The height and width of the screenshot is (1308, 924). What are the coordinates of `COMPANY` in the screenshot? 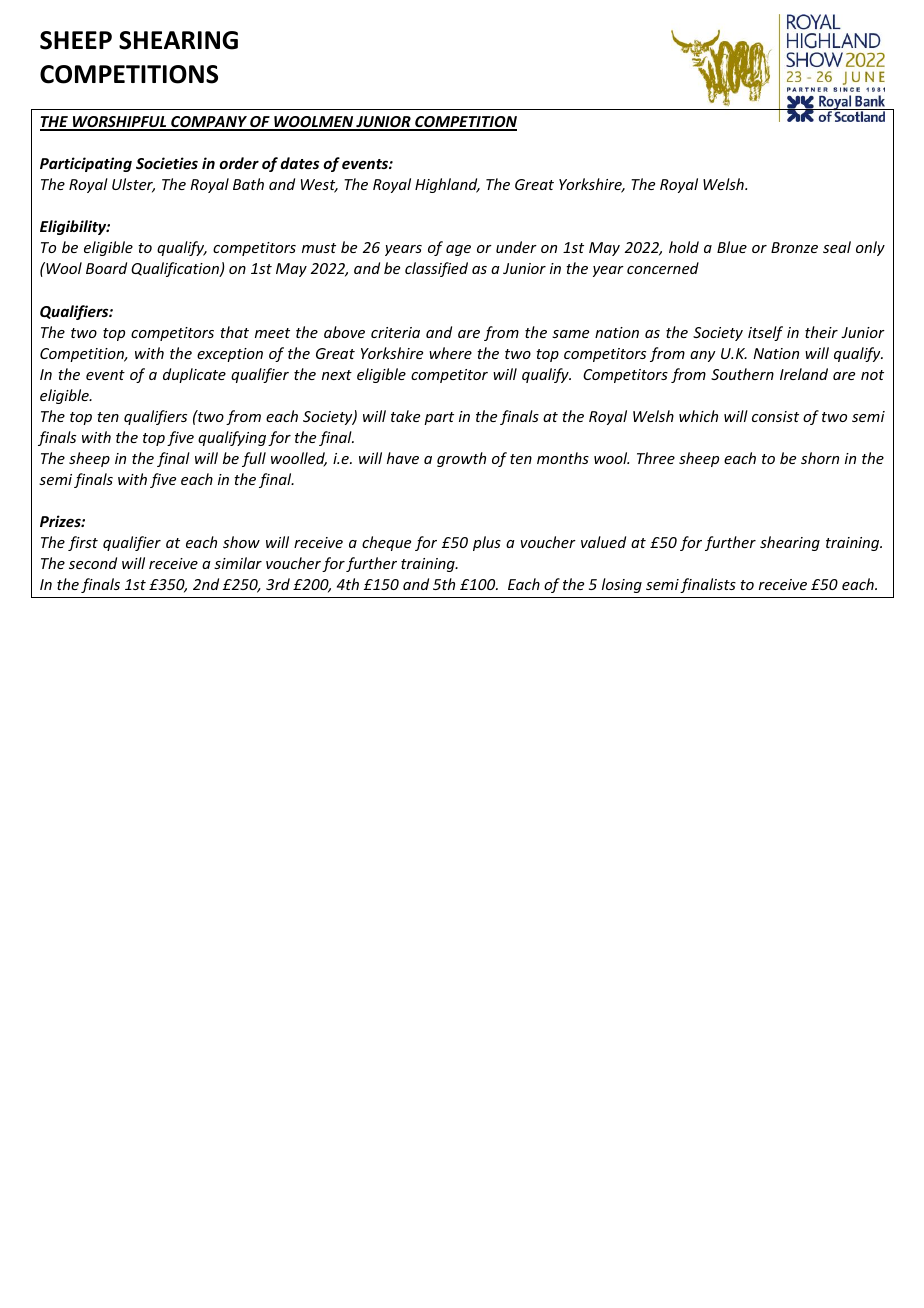 It's located at (209, 123).
